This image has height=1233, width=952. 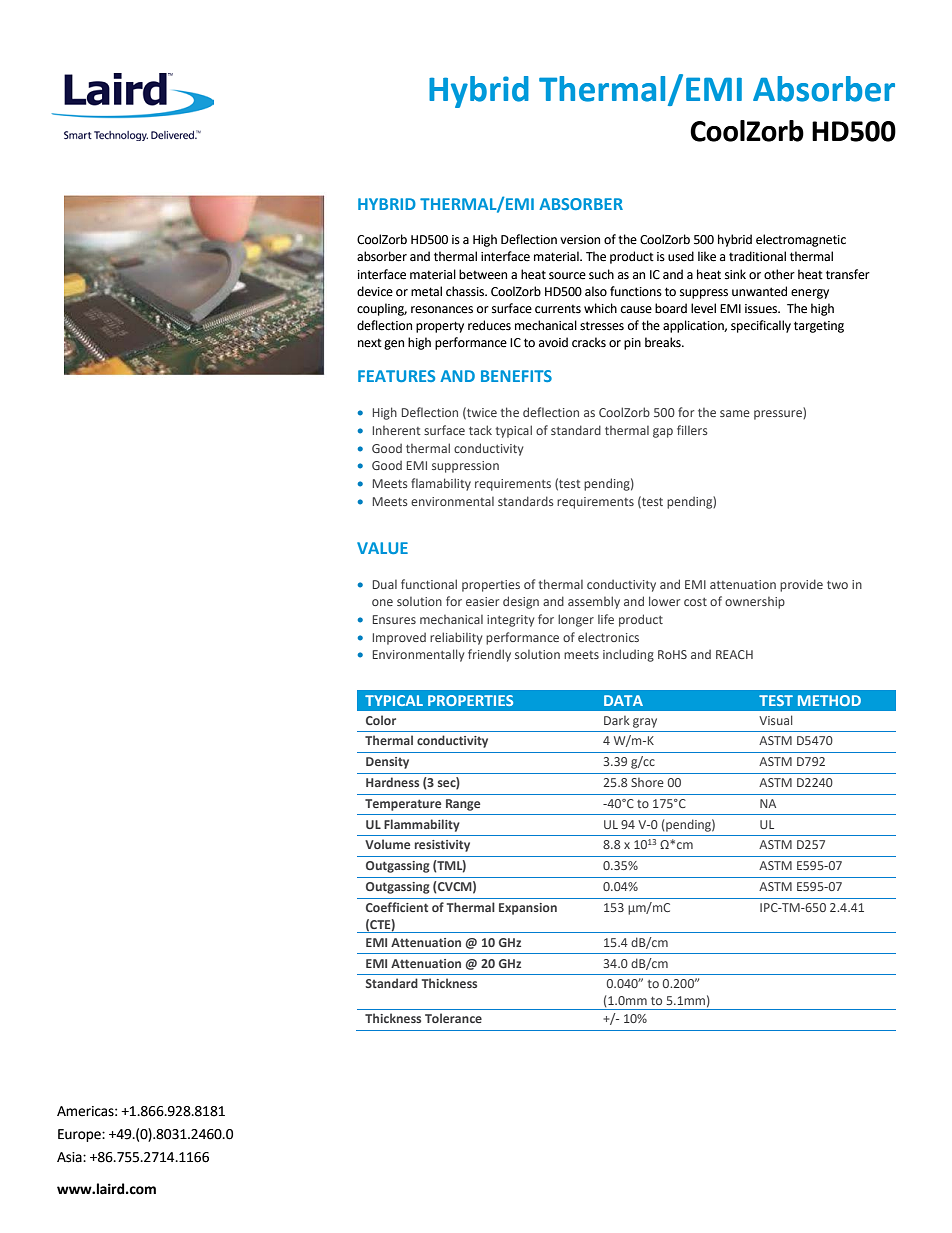 What do you see at coordinates (381, 720) in the image?
I see `Color` at bounding box center [381, 720].
